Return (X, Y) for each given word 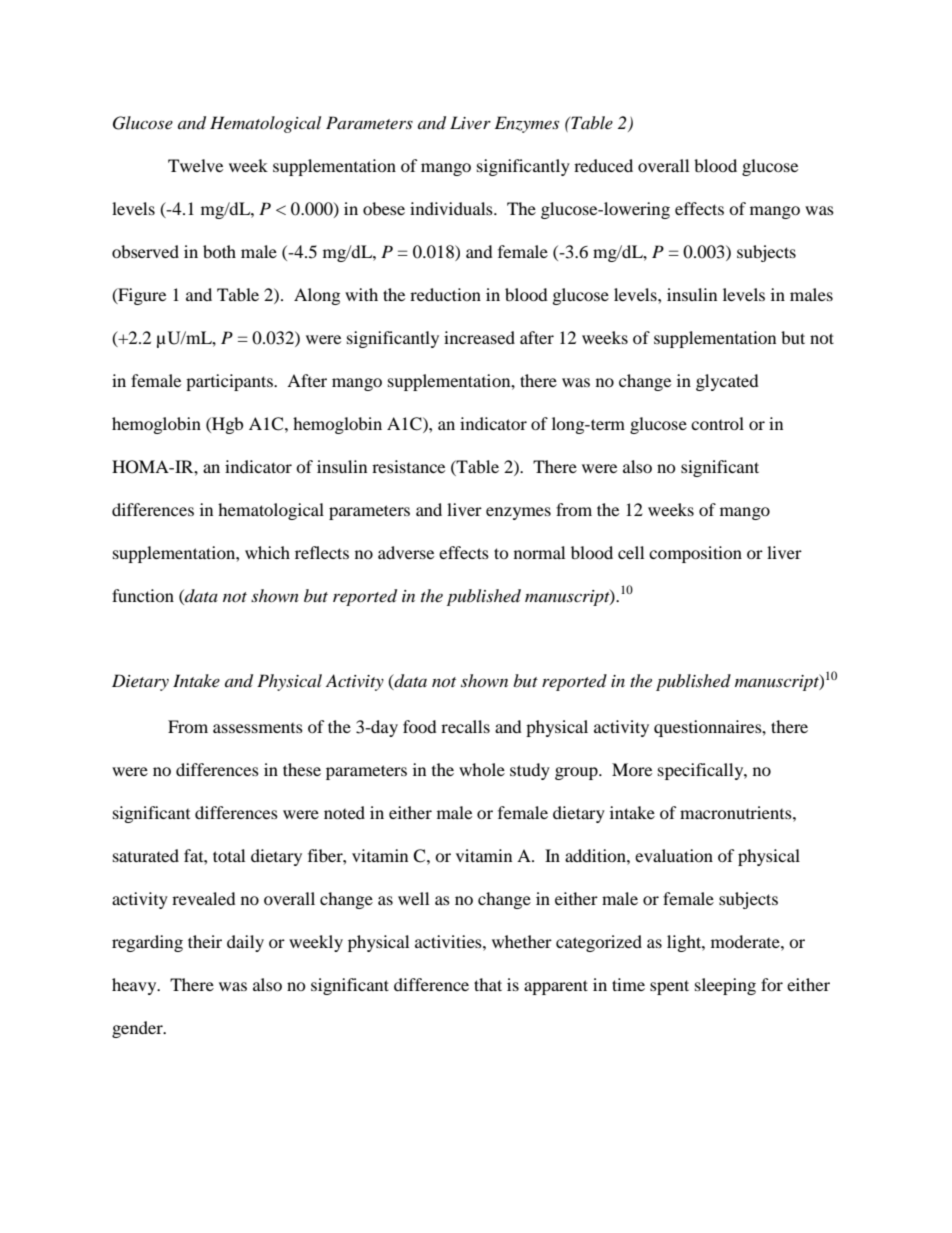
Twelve (195, 165)
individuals (452, 208)
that (488, 984)
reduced (603, 165)
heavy (135, 986)
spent (669, 987)
